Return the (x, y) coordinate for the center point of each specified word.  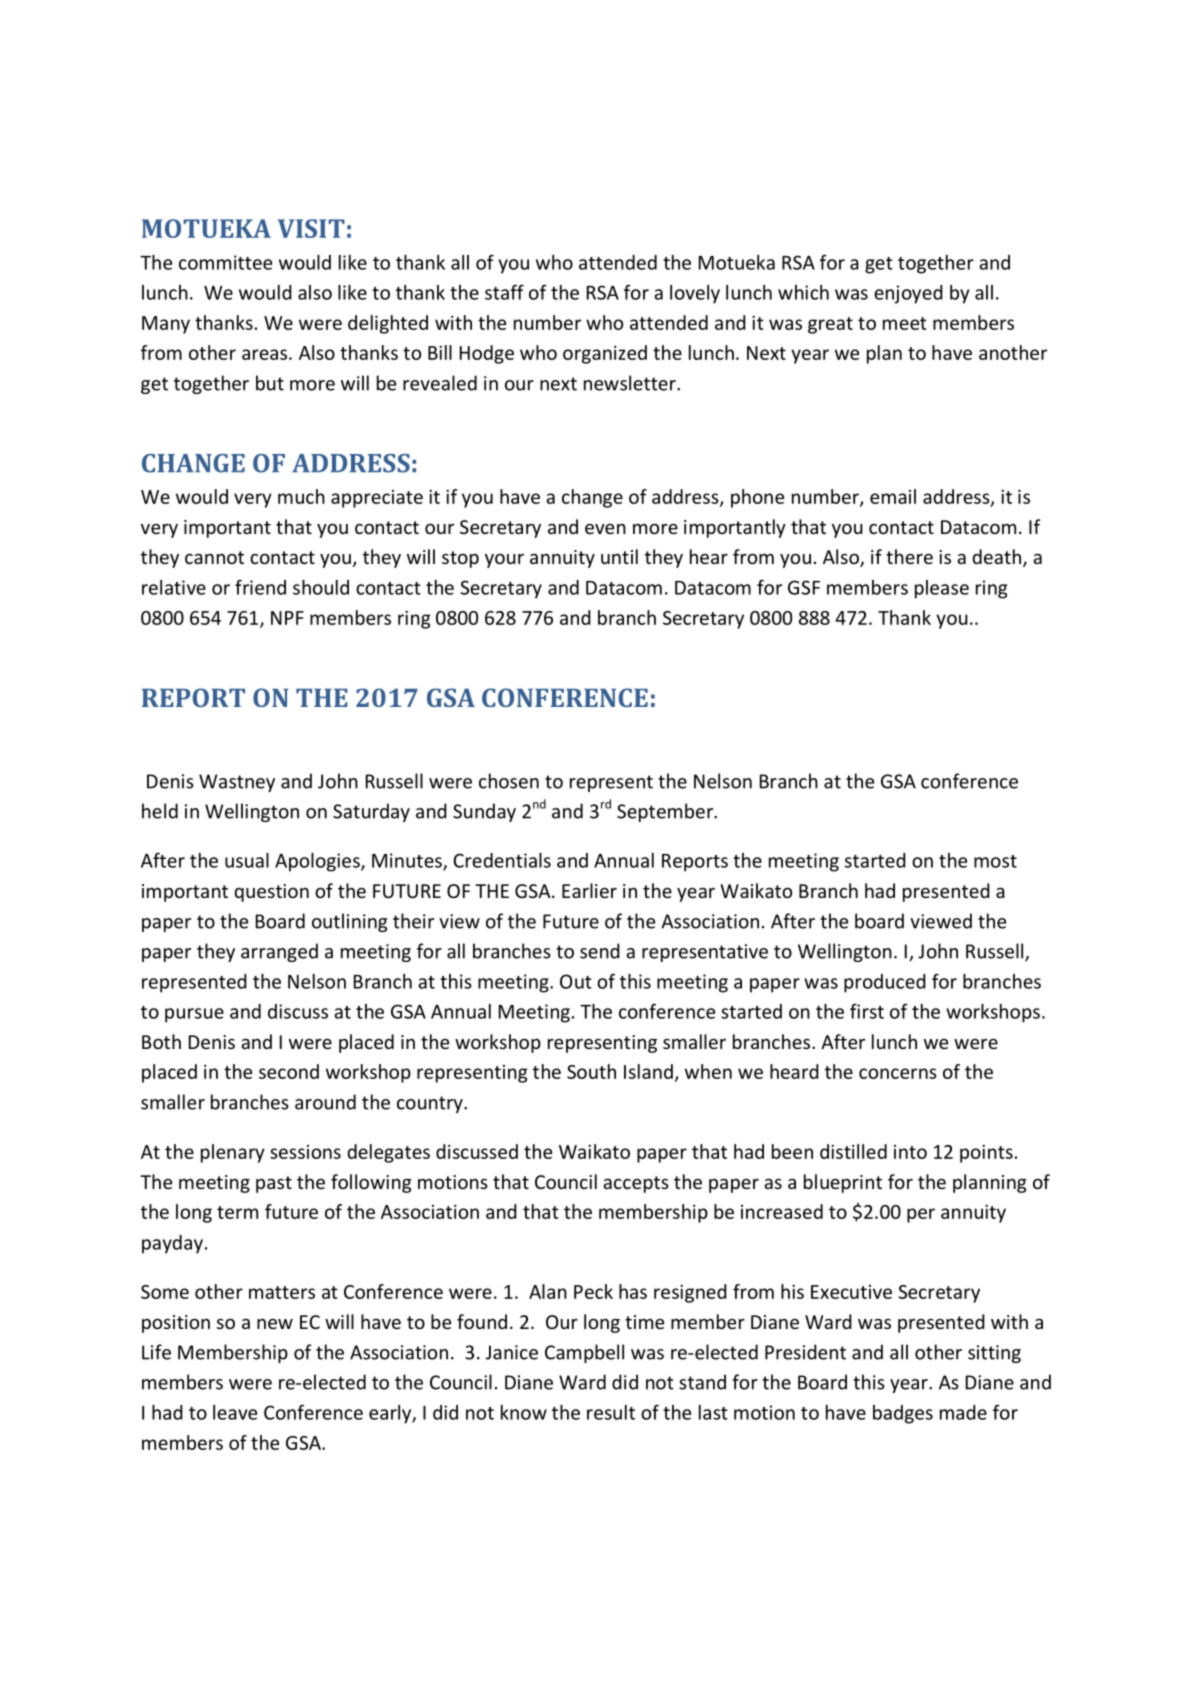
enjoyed (908, 294)
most (995, 861)
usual (247, 860)
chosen (509, 781)
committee (225, 262)
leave (235, 1412)
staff (504, 292)
